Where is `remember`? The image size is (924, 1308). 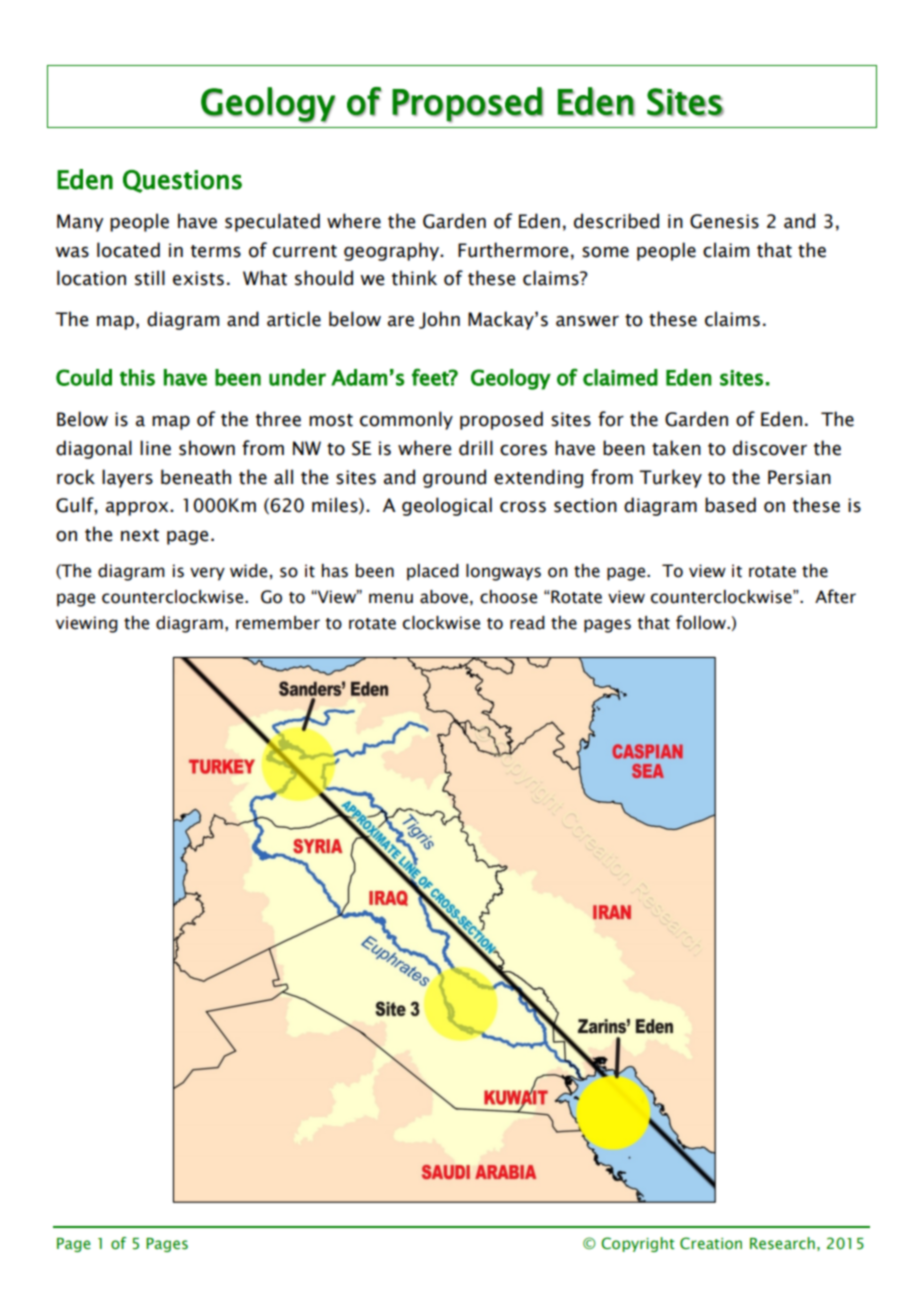 remember is located at coordinates (278, 623).
